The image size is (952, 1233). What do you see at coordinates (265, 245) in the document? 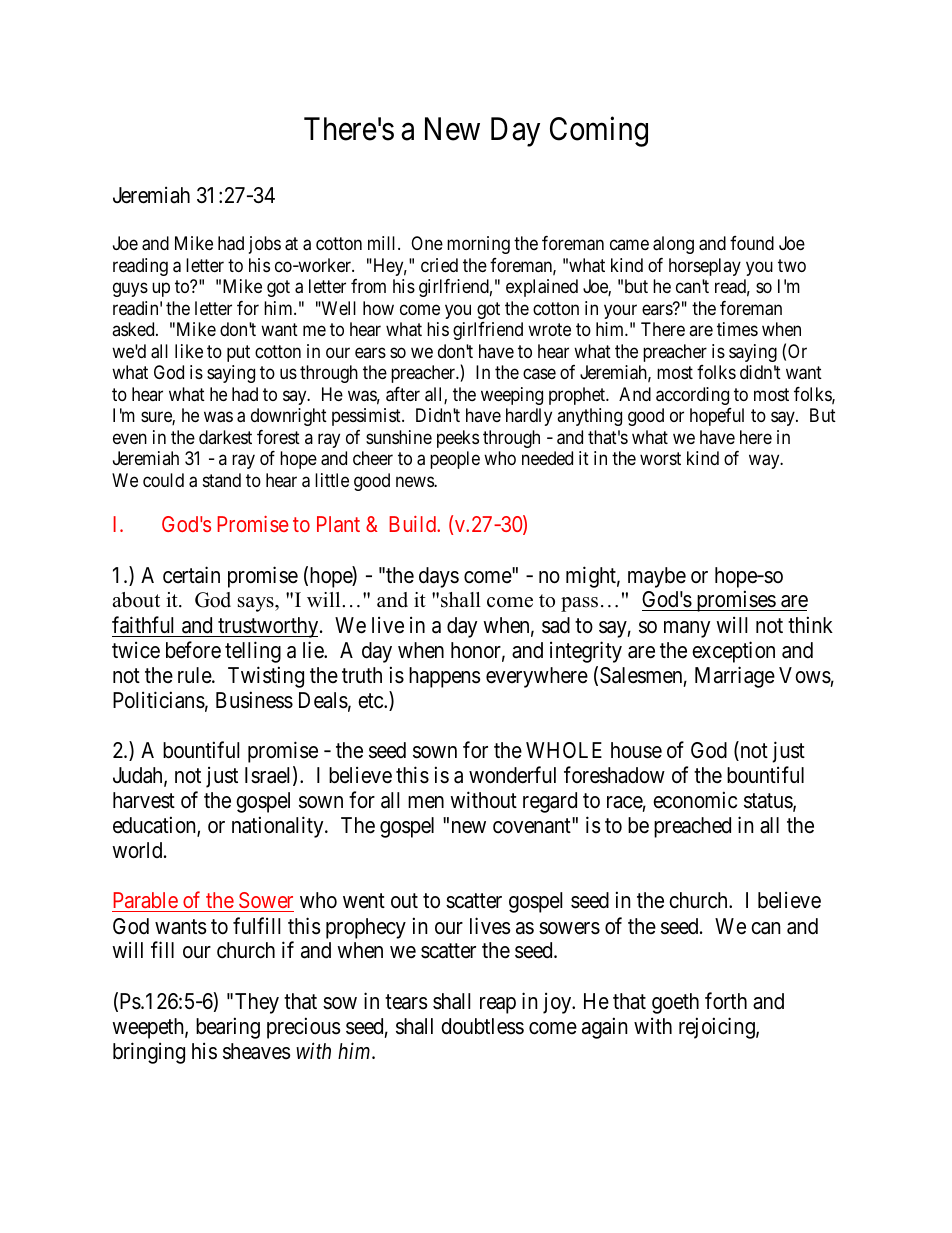
I see `jobs` at bounding box center [265, 245].
